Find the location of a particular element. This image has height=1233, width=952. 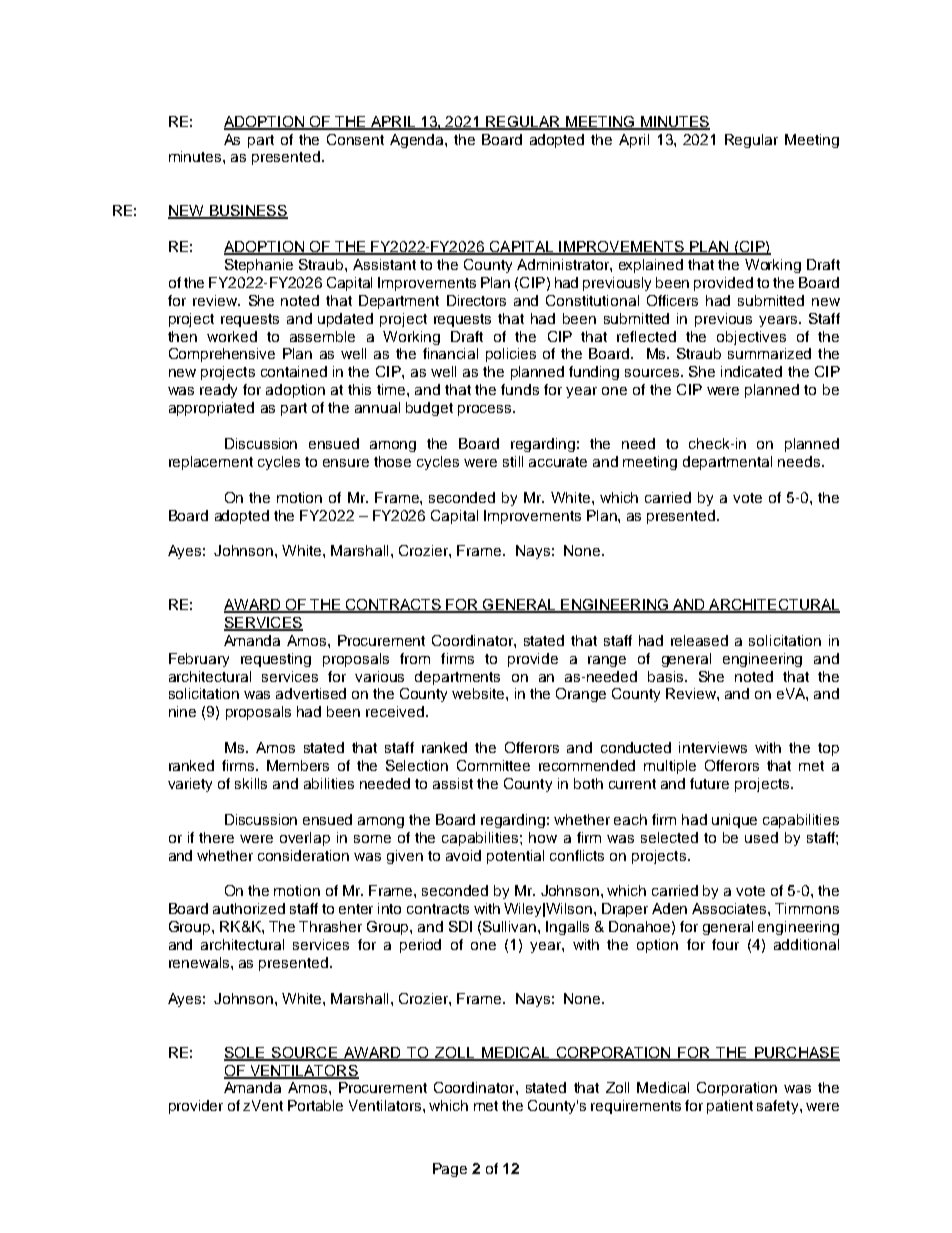

how is located at coordinates (543, 837).
